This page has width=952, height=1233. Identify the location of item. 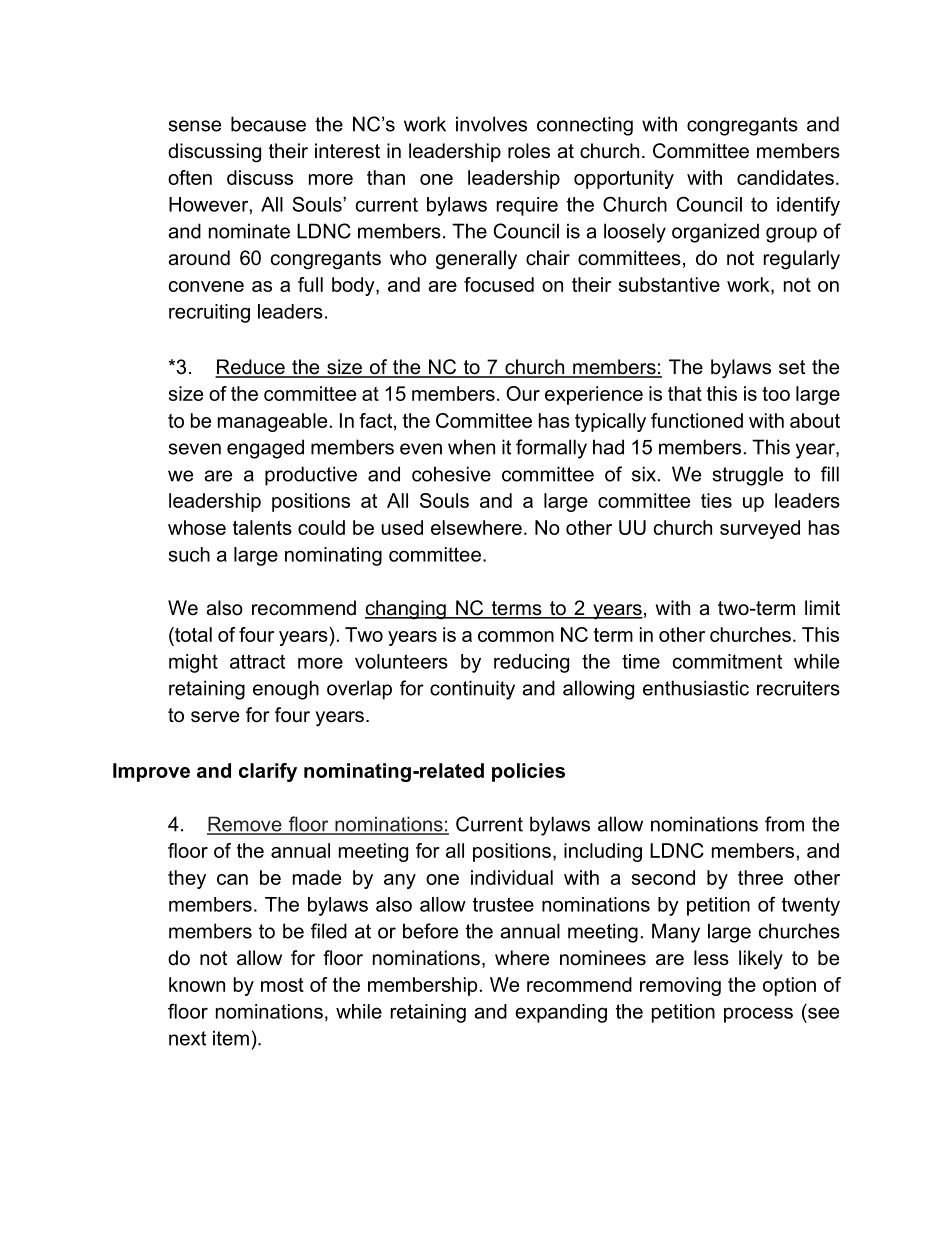
(231, 1038).
